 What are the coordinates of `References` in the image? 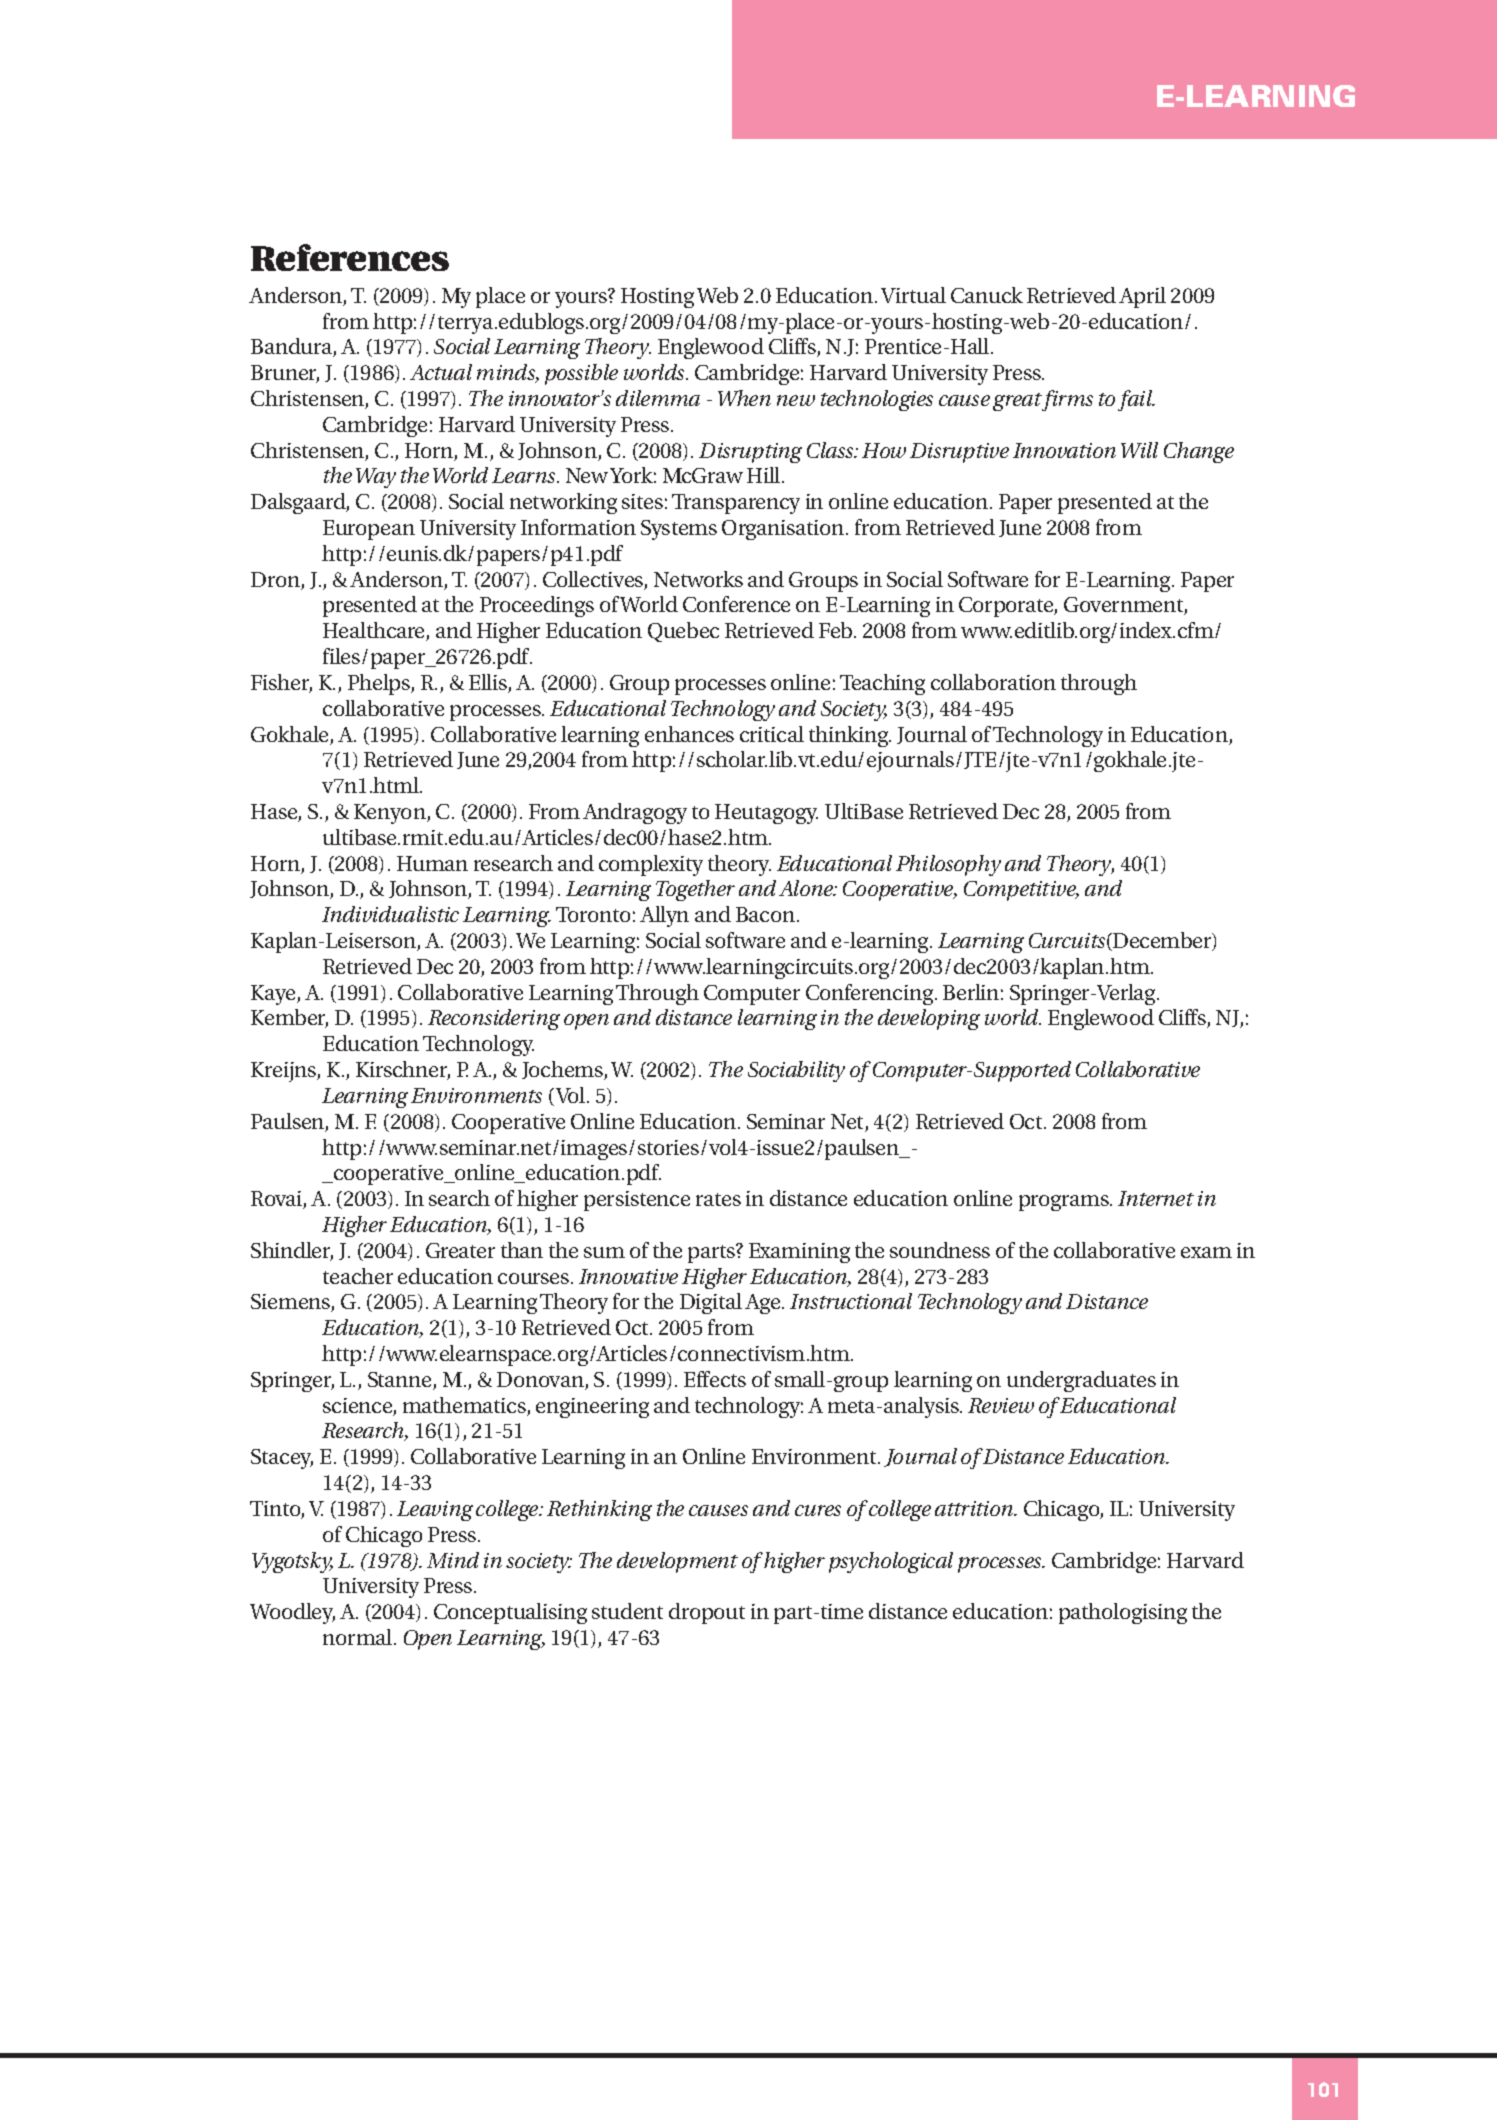 It's located at (350, 257).
